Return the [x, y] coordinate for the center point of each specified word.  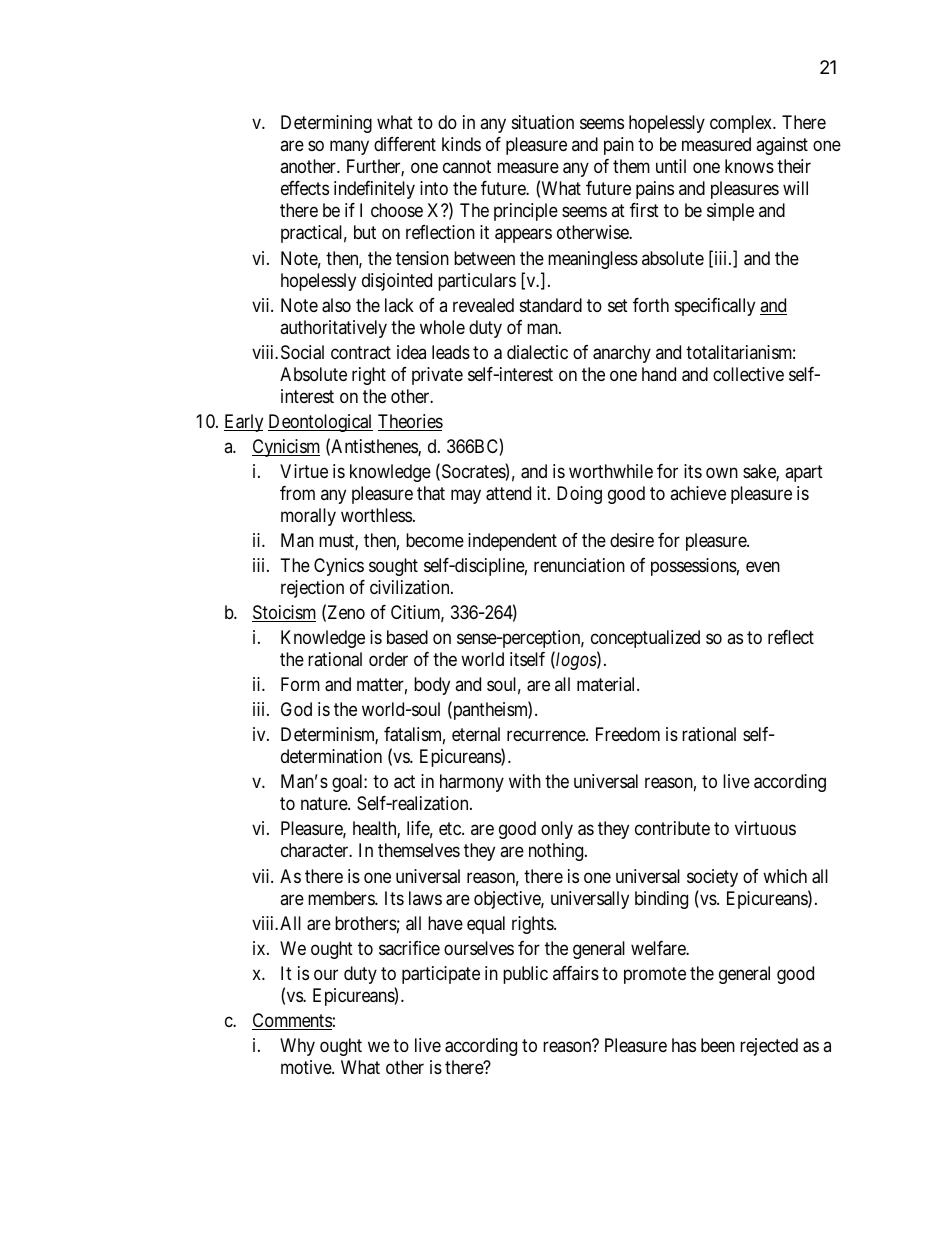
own [722, 472]
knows [749, 166]
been [718, 1045]
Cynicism [286, 448]
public [525, 975]
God [296, 709]
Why [297, 1047]
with [525, 781]
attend [508, 493]
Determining [326, 124]
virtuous [765, 828]
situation [543, 122]
